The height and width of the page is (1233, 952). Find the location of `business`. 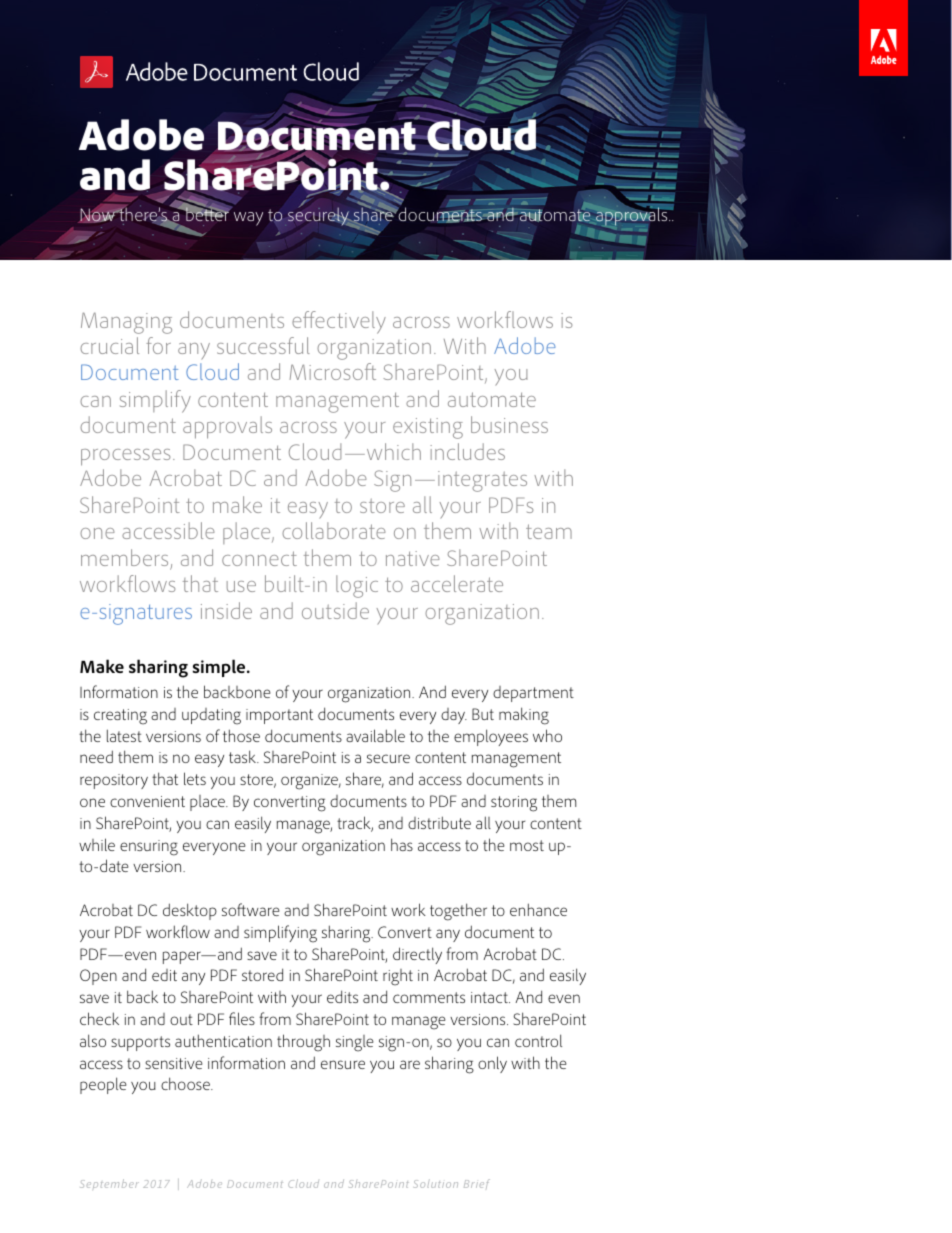

business is located at coordinates (509, 424).
